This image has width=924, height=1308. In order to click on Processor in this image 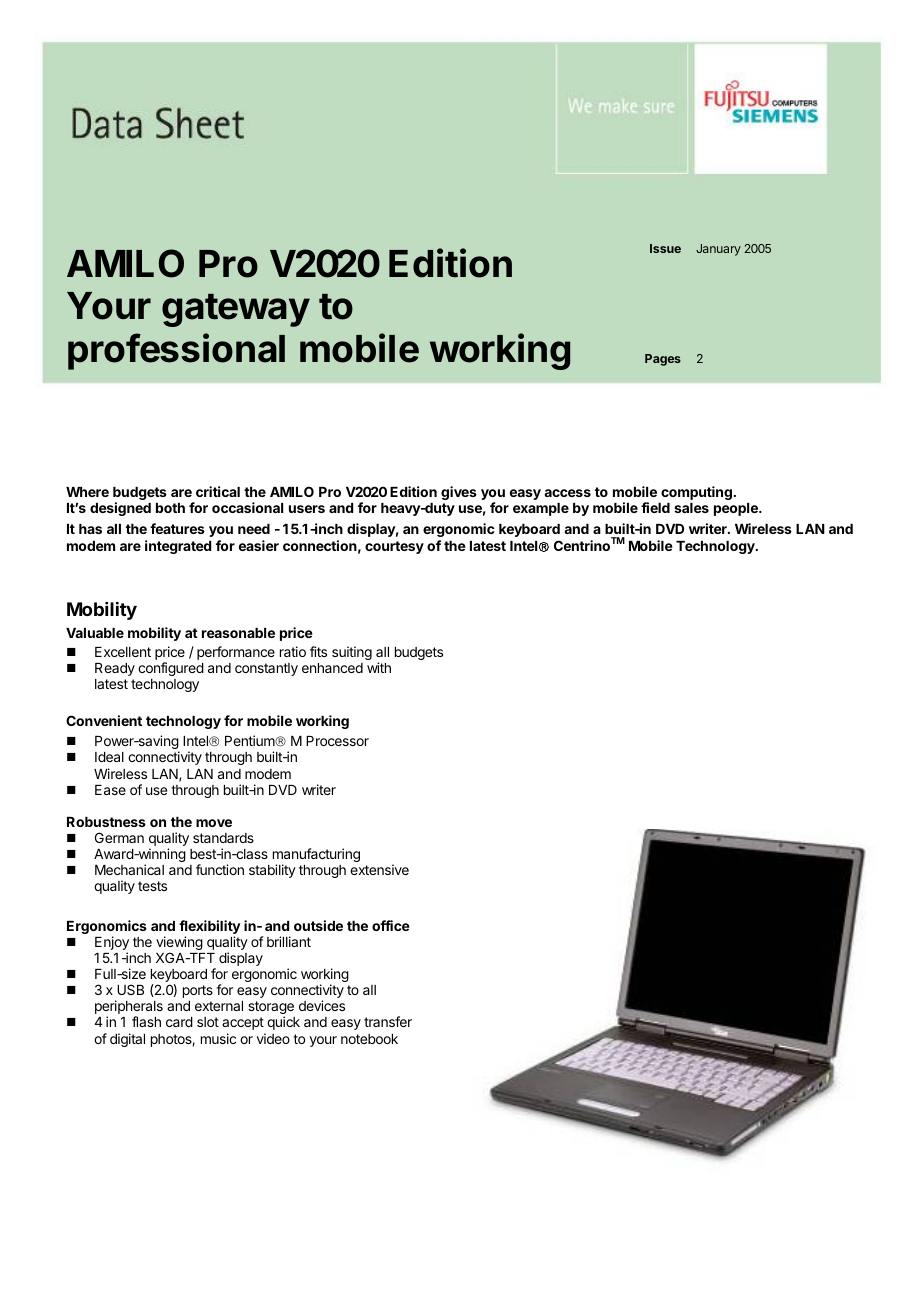, I will do `click(337, 741)`.
